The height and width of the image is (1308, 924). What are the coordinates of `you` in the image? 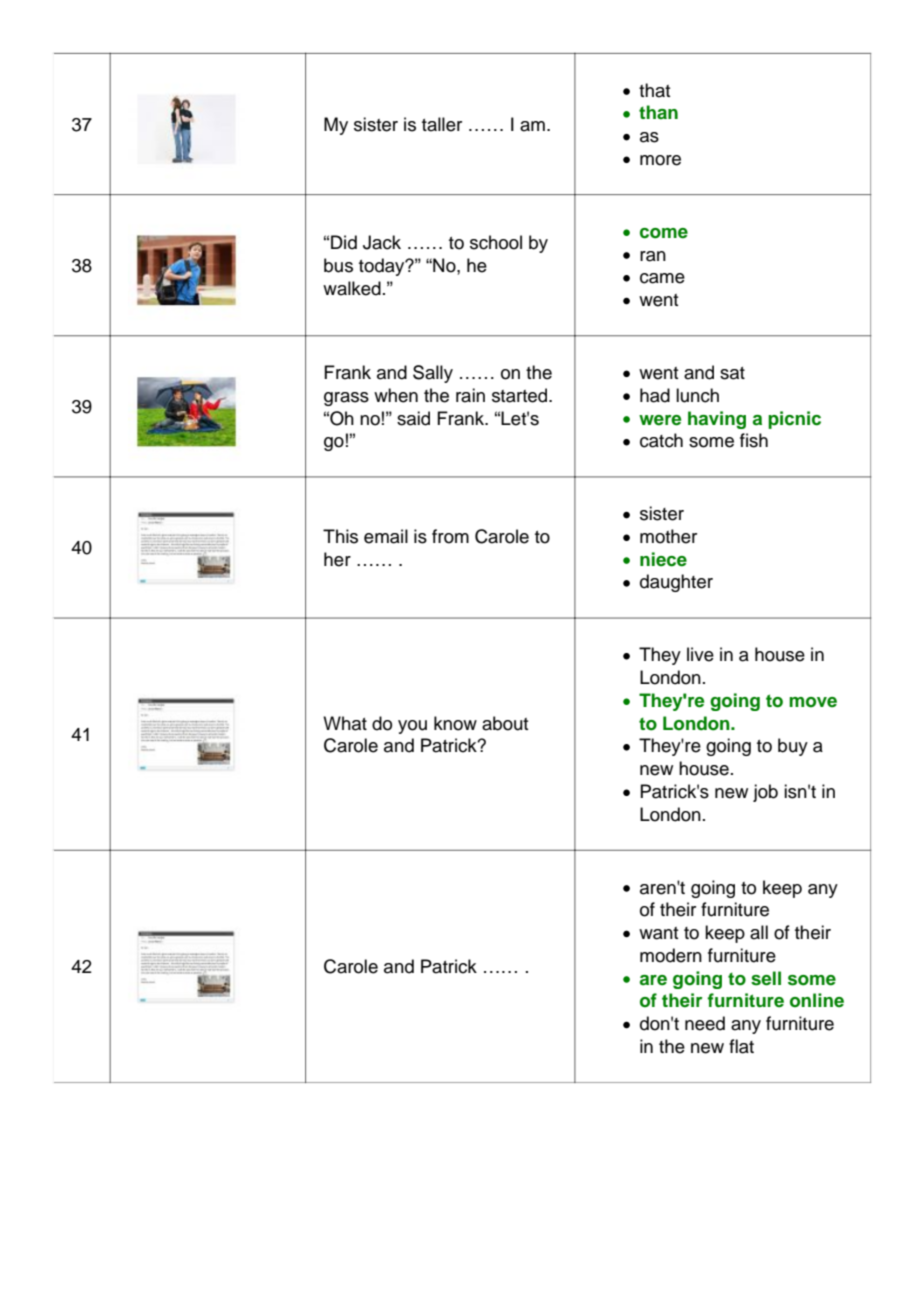 It's located at (412, 727).
